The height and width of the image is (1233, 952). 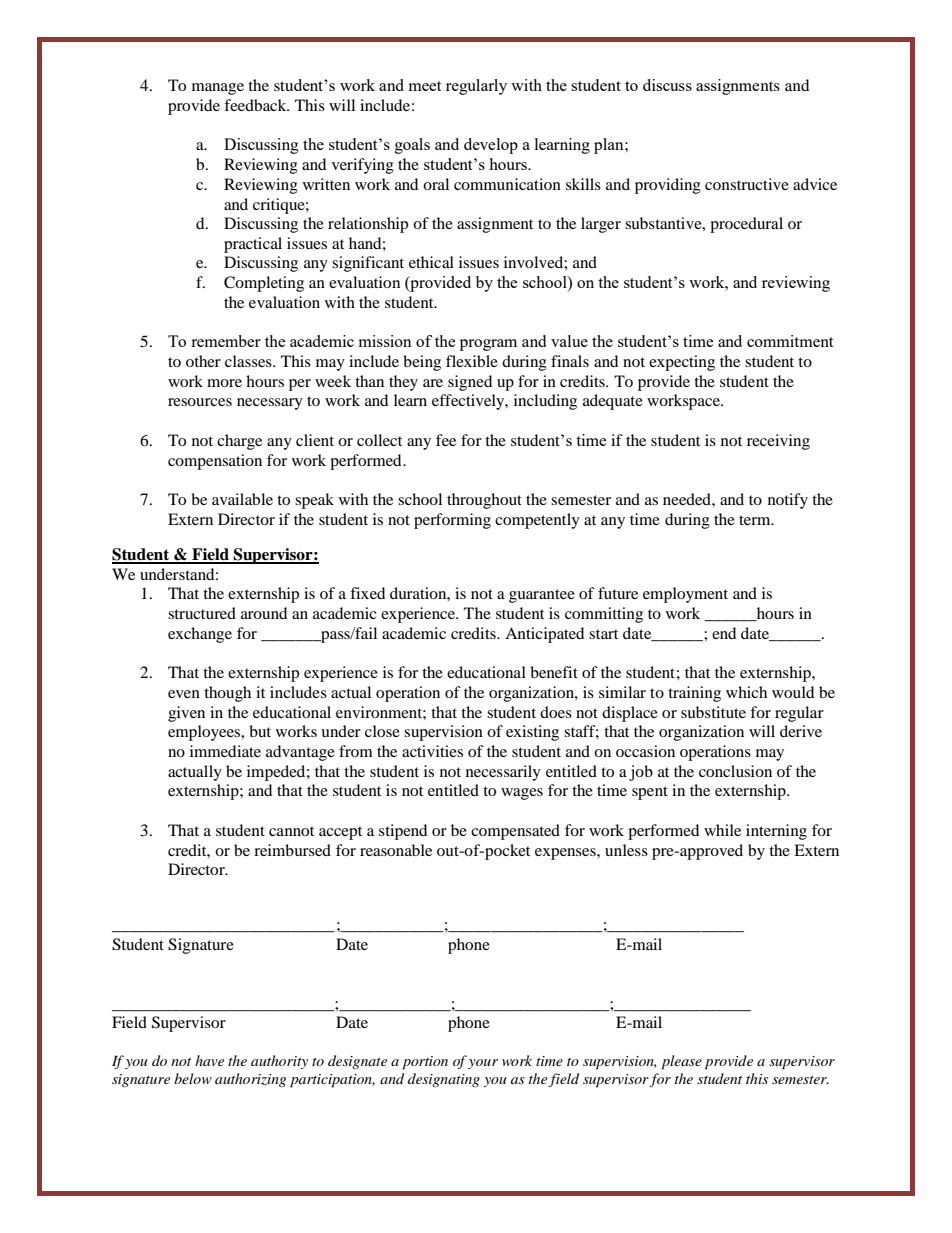 What do you see at coordinates (264, 613) in the image?
I see `around` at bounding box center [264, 613].
